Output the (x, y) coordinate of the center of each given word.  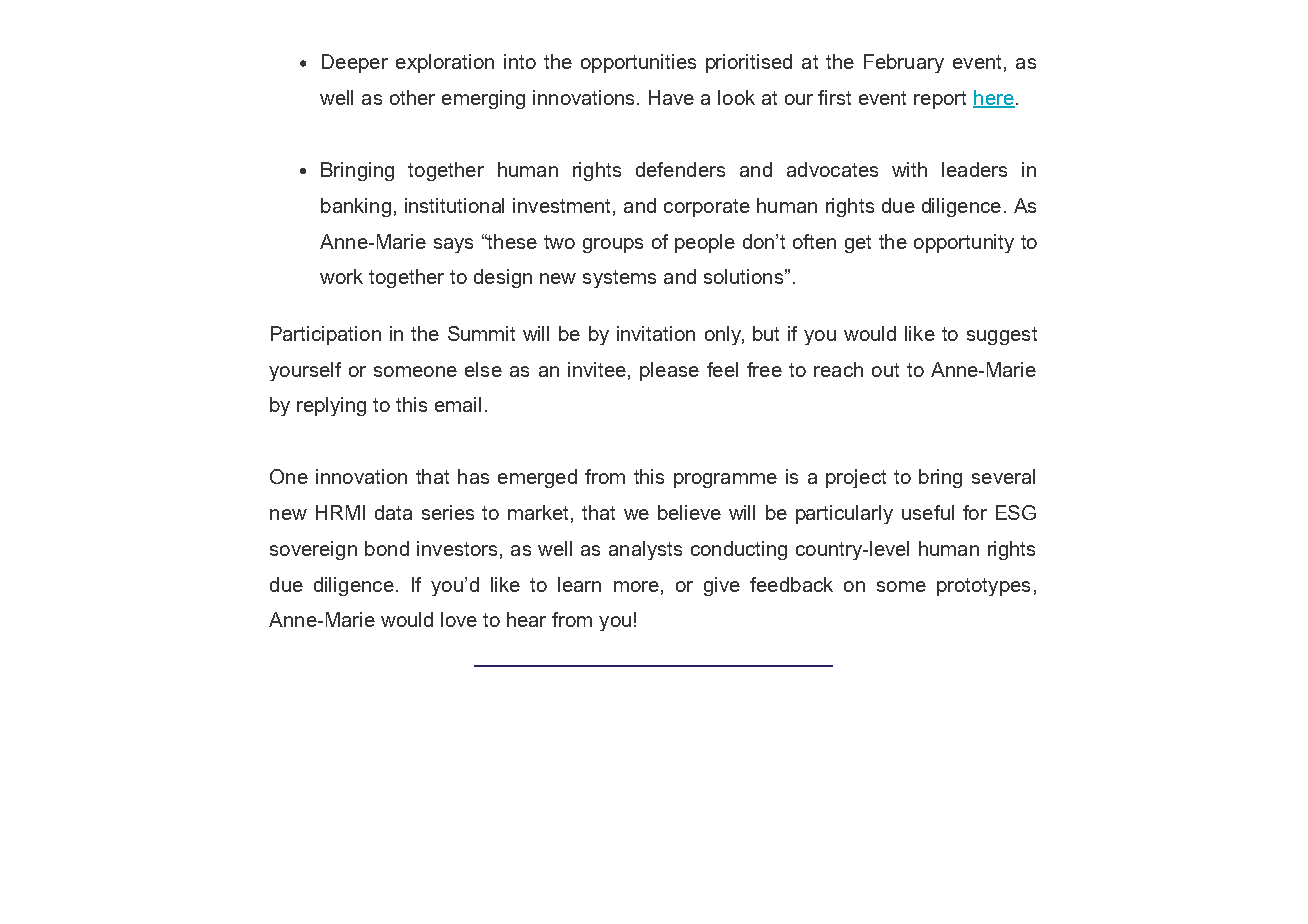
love (459, 619)
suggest (1002, 336)
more (636, 586)
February (904, 63)
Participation (326, 335)
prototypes (983, 587)
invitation (656, 333)
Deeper (355, 63)
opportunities (638, 63)
